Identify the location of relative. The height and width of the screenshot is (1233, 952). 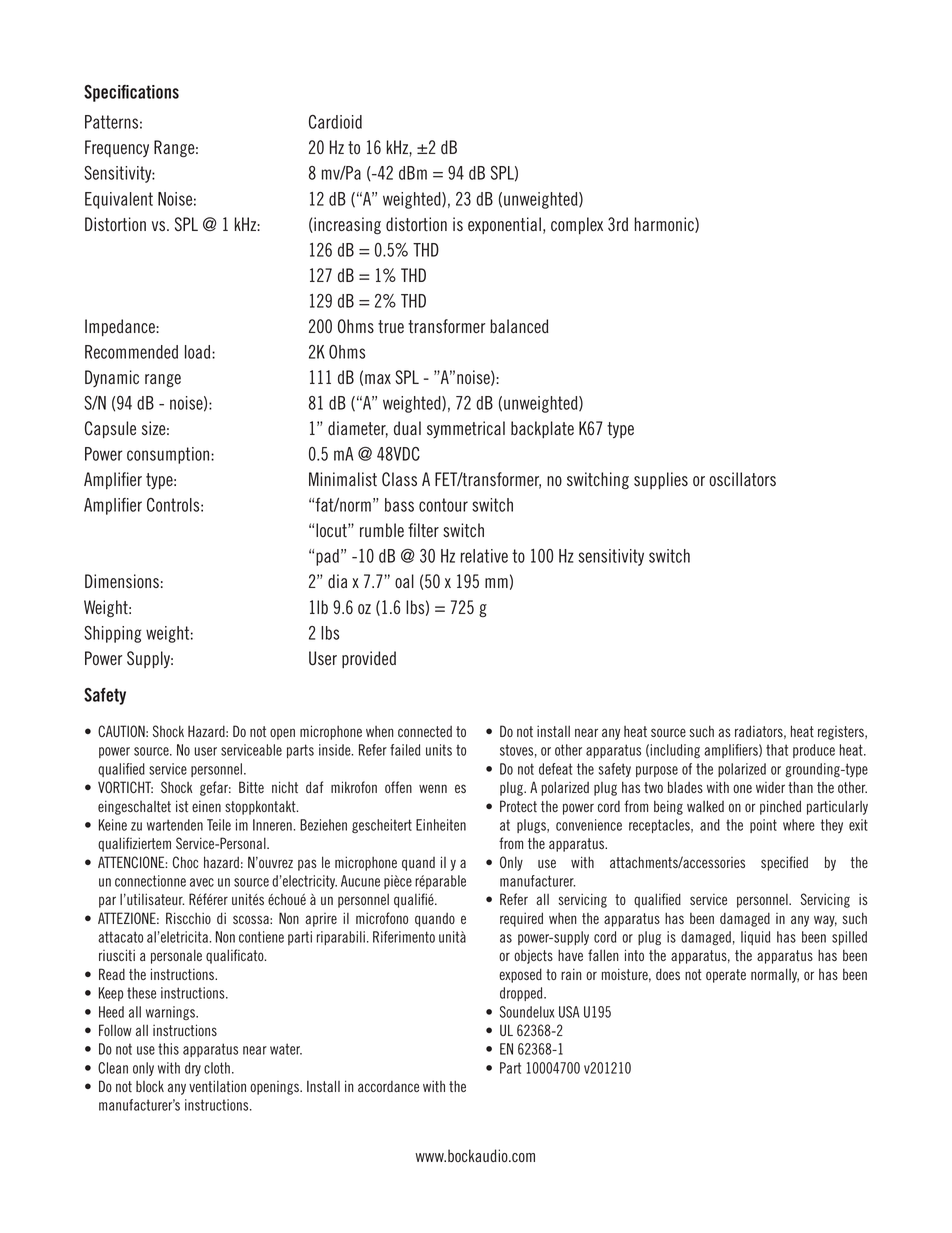
(484, 556).
